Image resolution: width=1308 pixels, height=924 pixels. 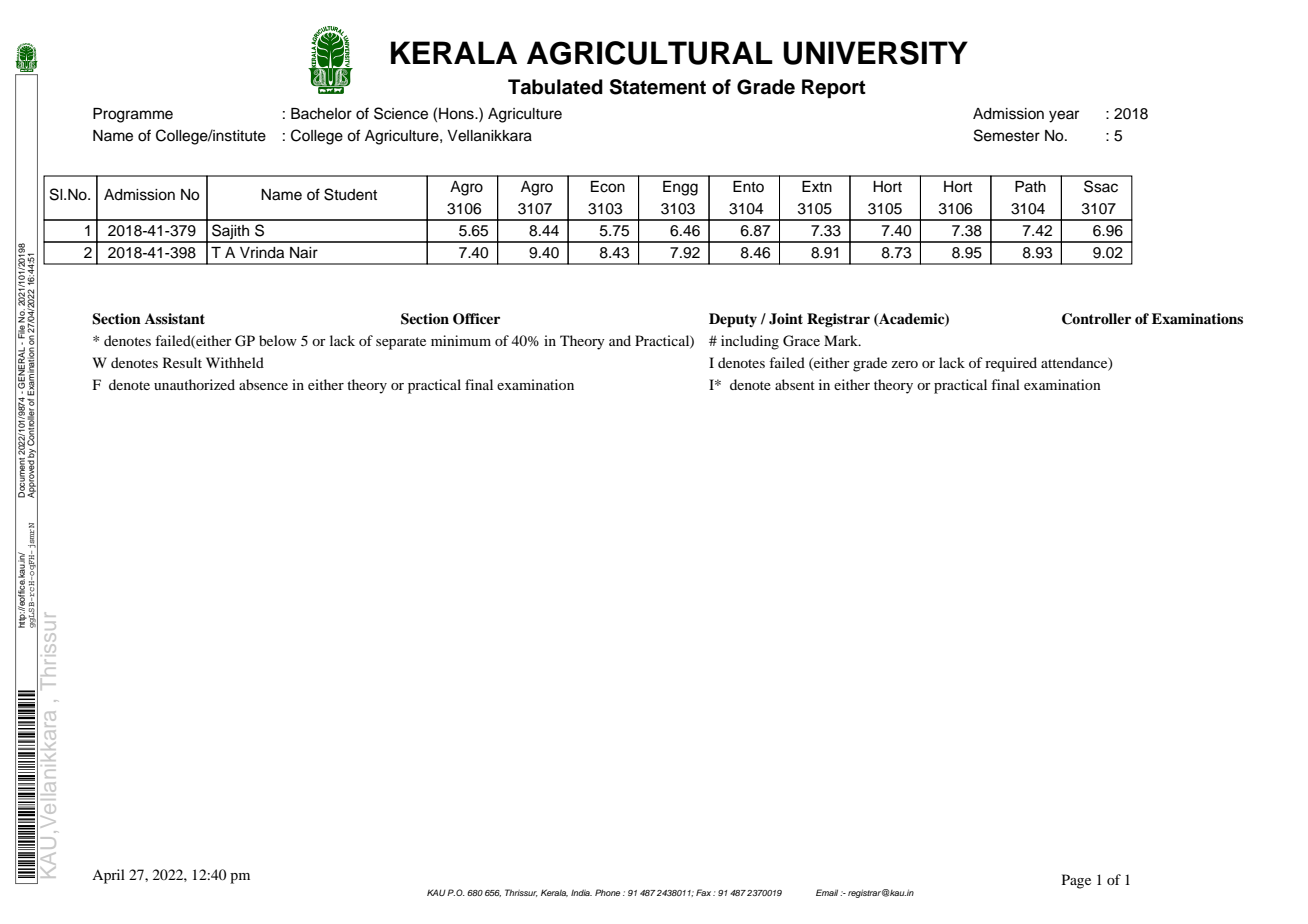 I want to click on UNIVERSITY, so click(x=875, y=53).
